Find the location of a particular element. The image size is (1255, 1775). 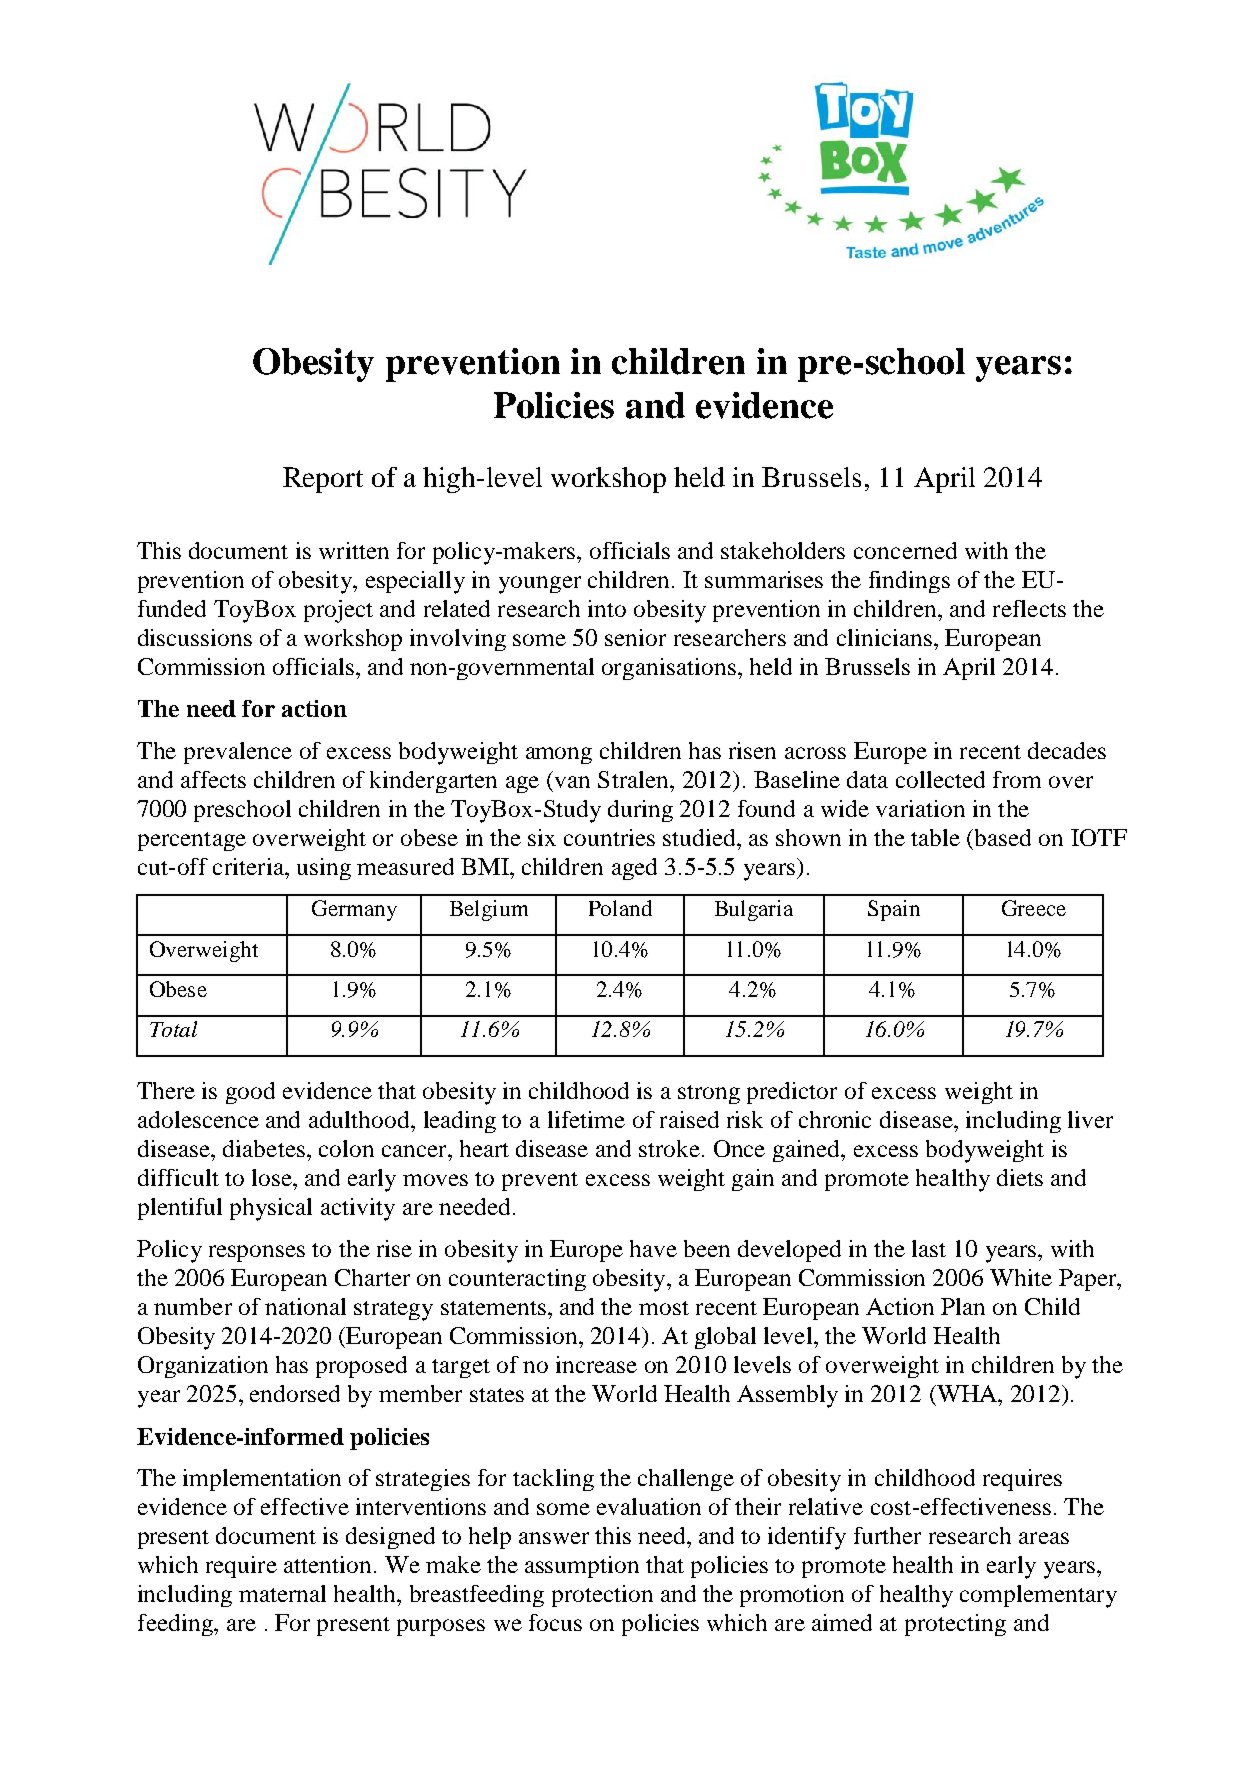

Report is located at coordinates (323, 480).
